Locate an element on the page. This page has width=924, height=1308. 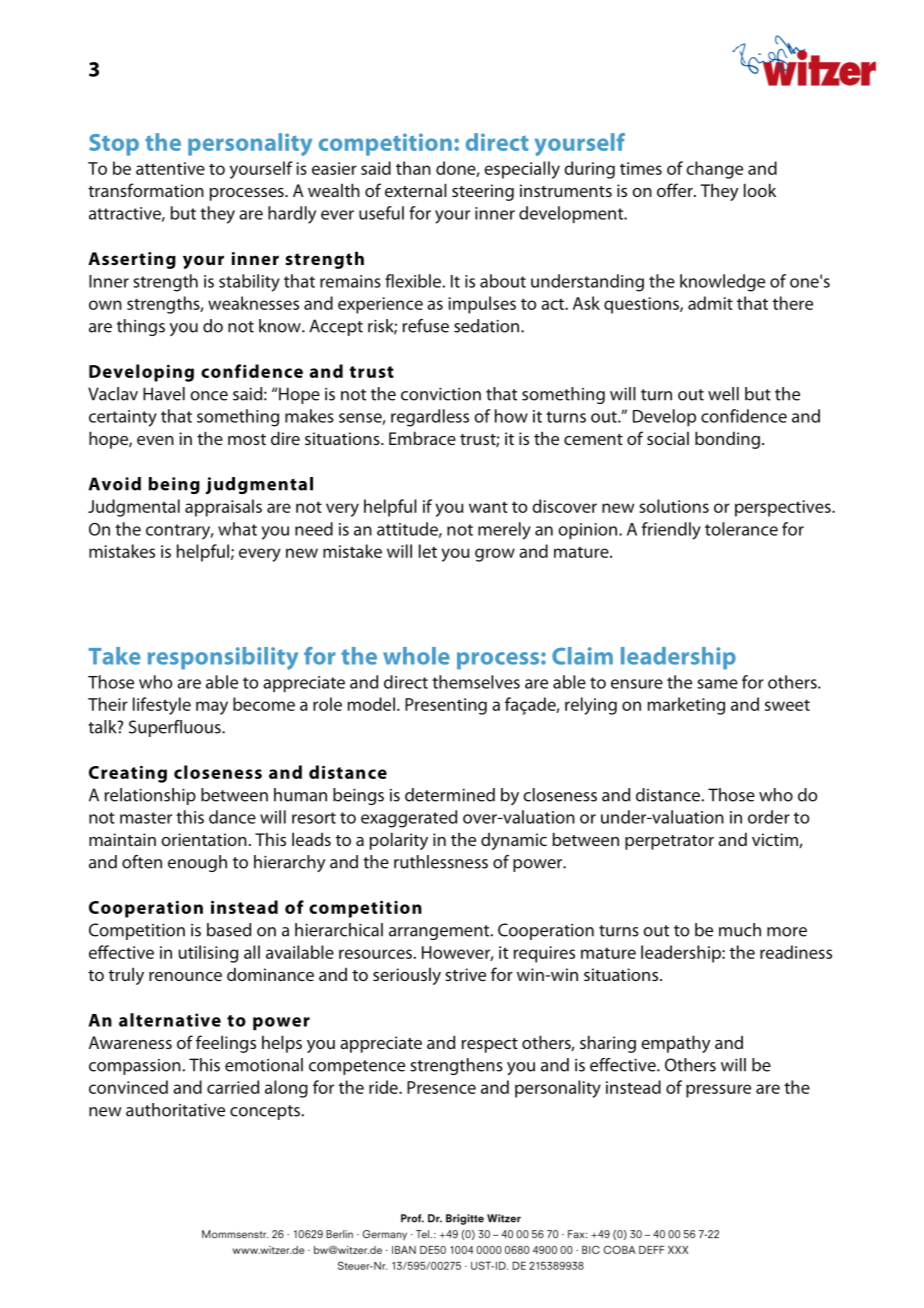
than is located at coordinates (413, 168).
